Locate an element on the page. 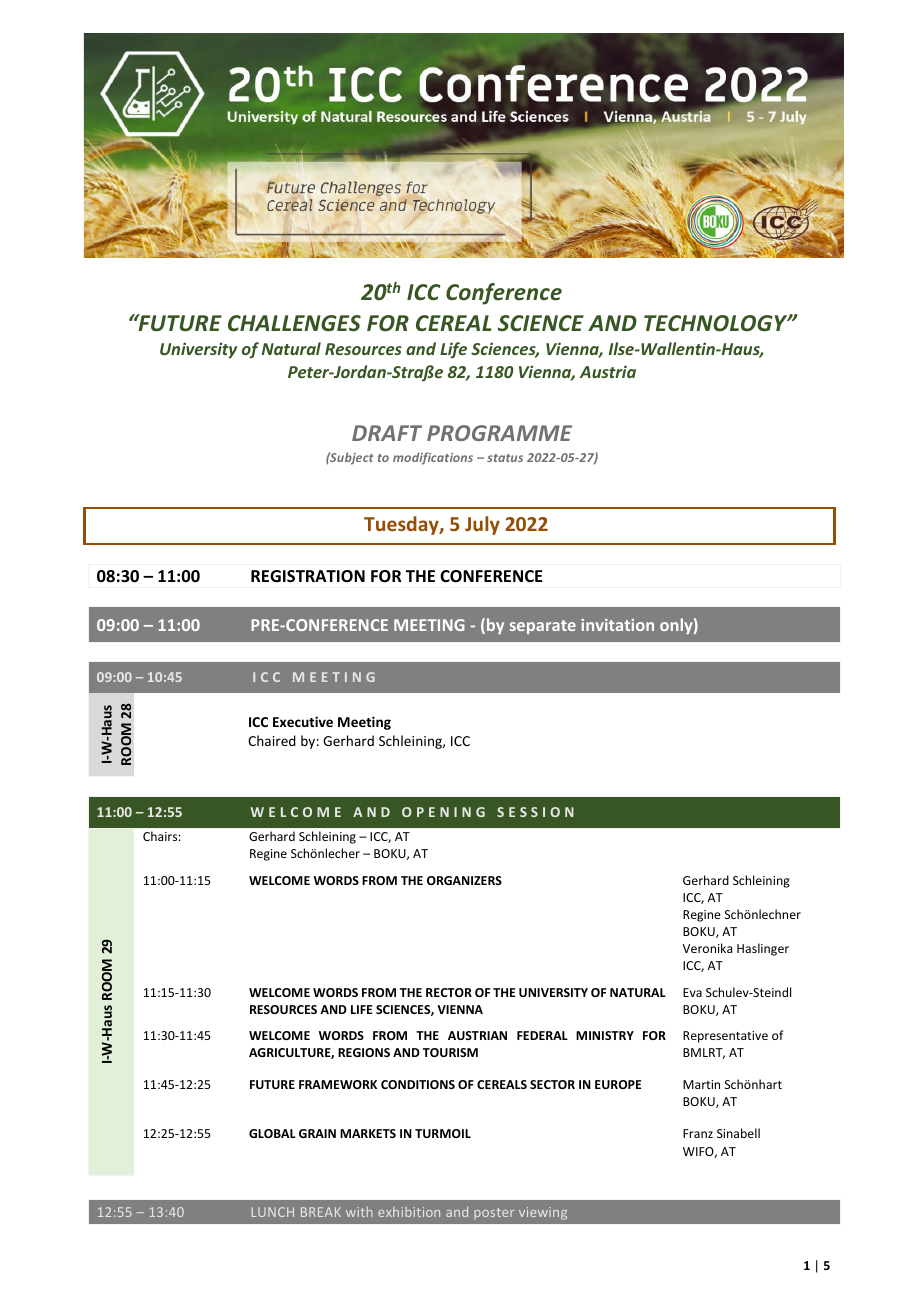 This document has height=1307, width=924. Executive is located at coordinates (303, 721).
